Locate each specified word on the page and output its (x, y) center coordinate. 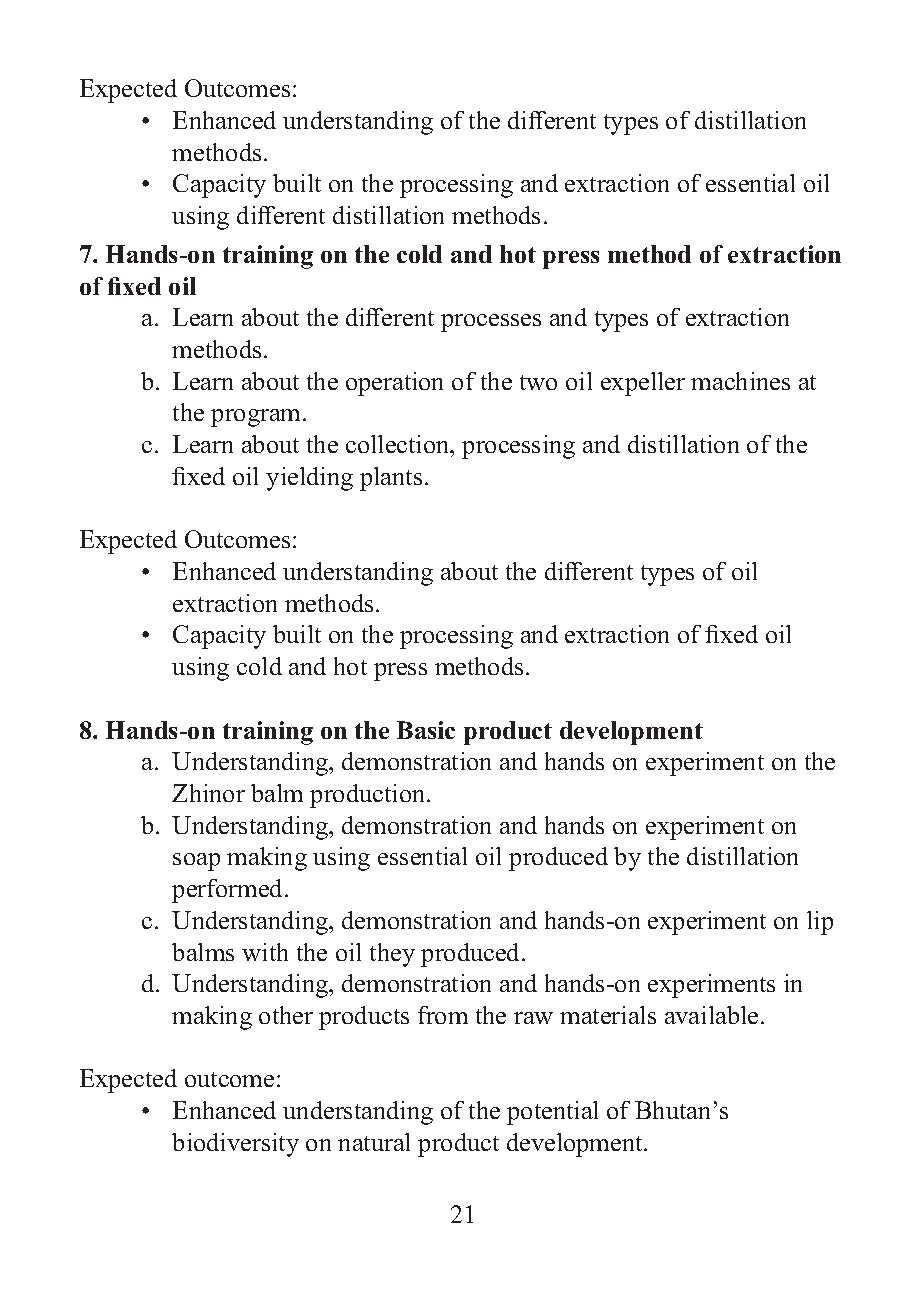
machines (740, 381)
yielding (309, 479)
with (265, 952)
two (538, 382)
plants (391, 479)
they (392, 955)
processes (491, 323)
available (711, 1015)
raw (533, 1018)
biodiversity (235, 1145)
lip (820, 923)
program (257, 418)
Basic (426, 730)
